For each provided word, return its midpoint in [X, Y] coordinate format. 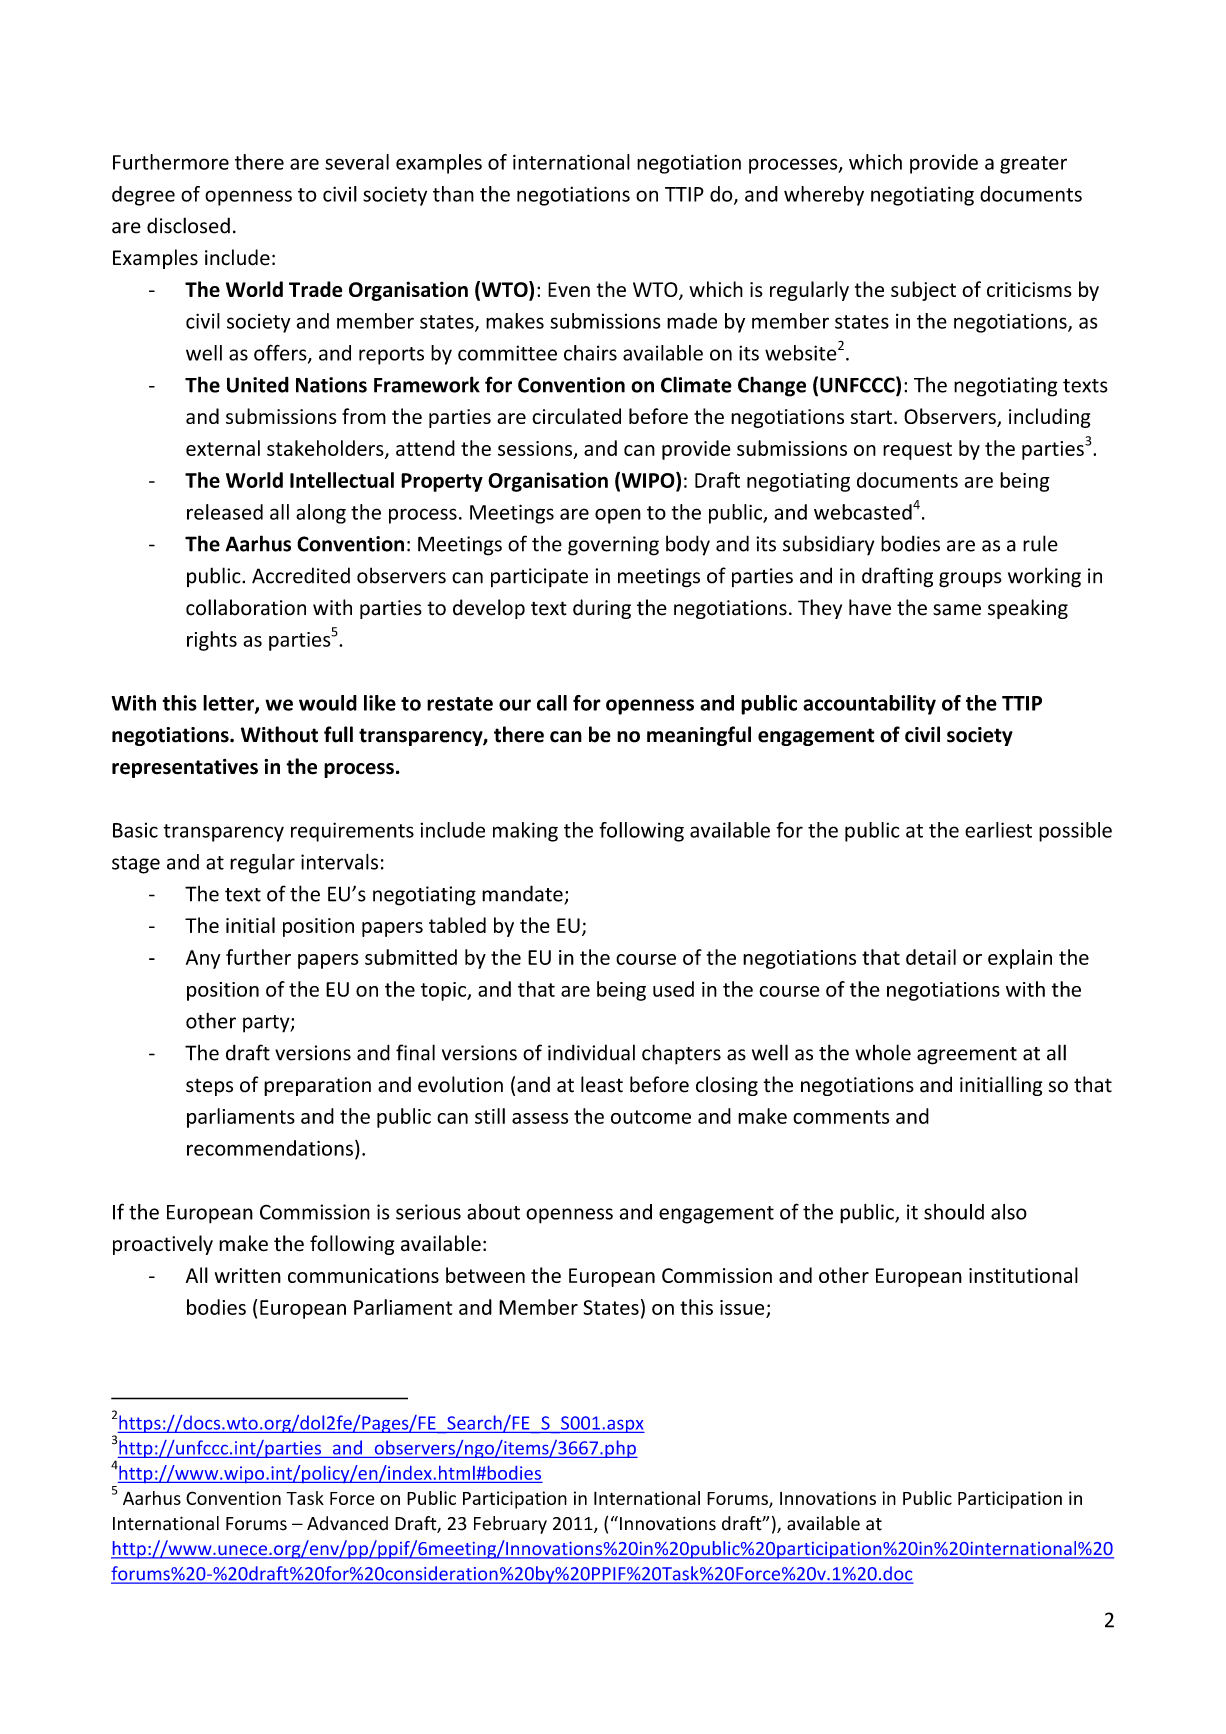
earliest [998, 830]
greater [1033, 165]
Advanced [347, 1523]
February [510, 1525]
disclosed [188, 225]
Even [569, 289]
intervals [339, 862]
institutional [1023, 1275]
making [525, 832]
